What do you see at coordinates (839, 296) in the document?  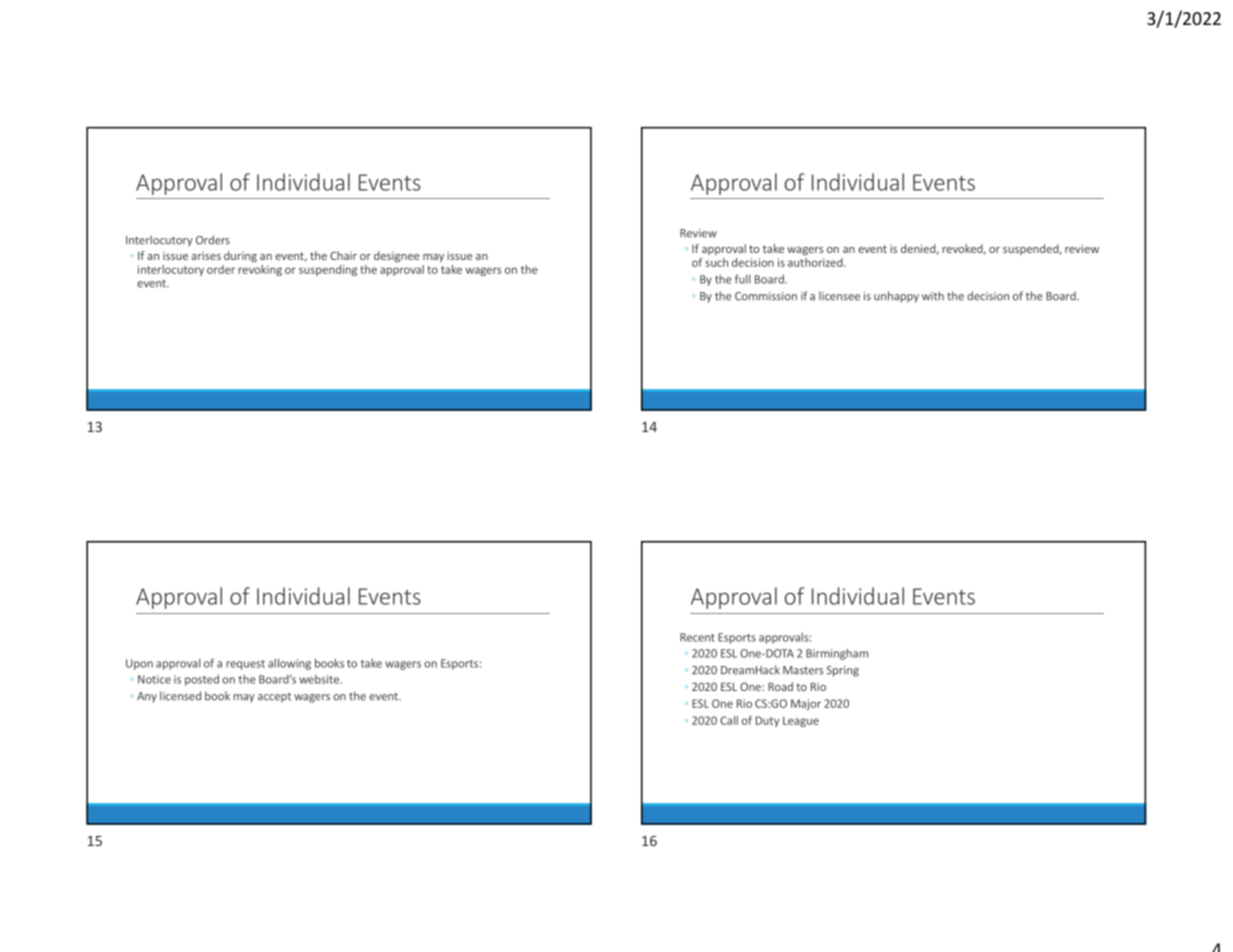 I see `licensee` at bounding box center [839, 296].
